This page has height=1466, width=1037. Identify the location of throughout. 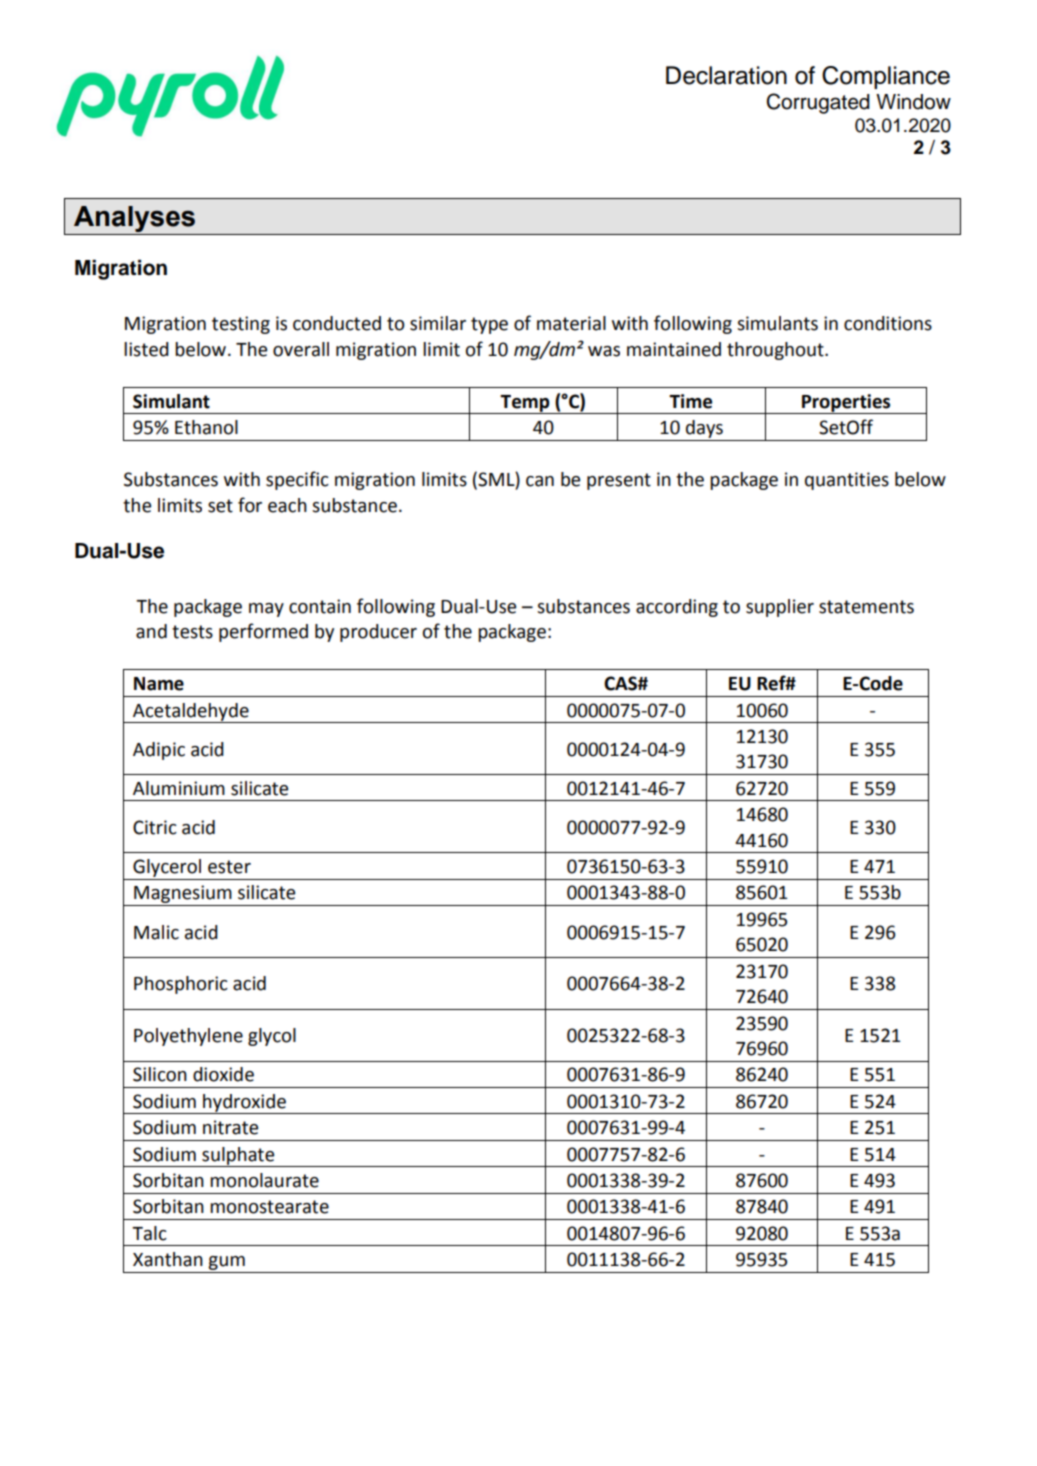
(776, 351).
